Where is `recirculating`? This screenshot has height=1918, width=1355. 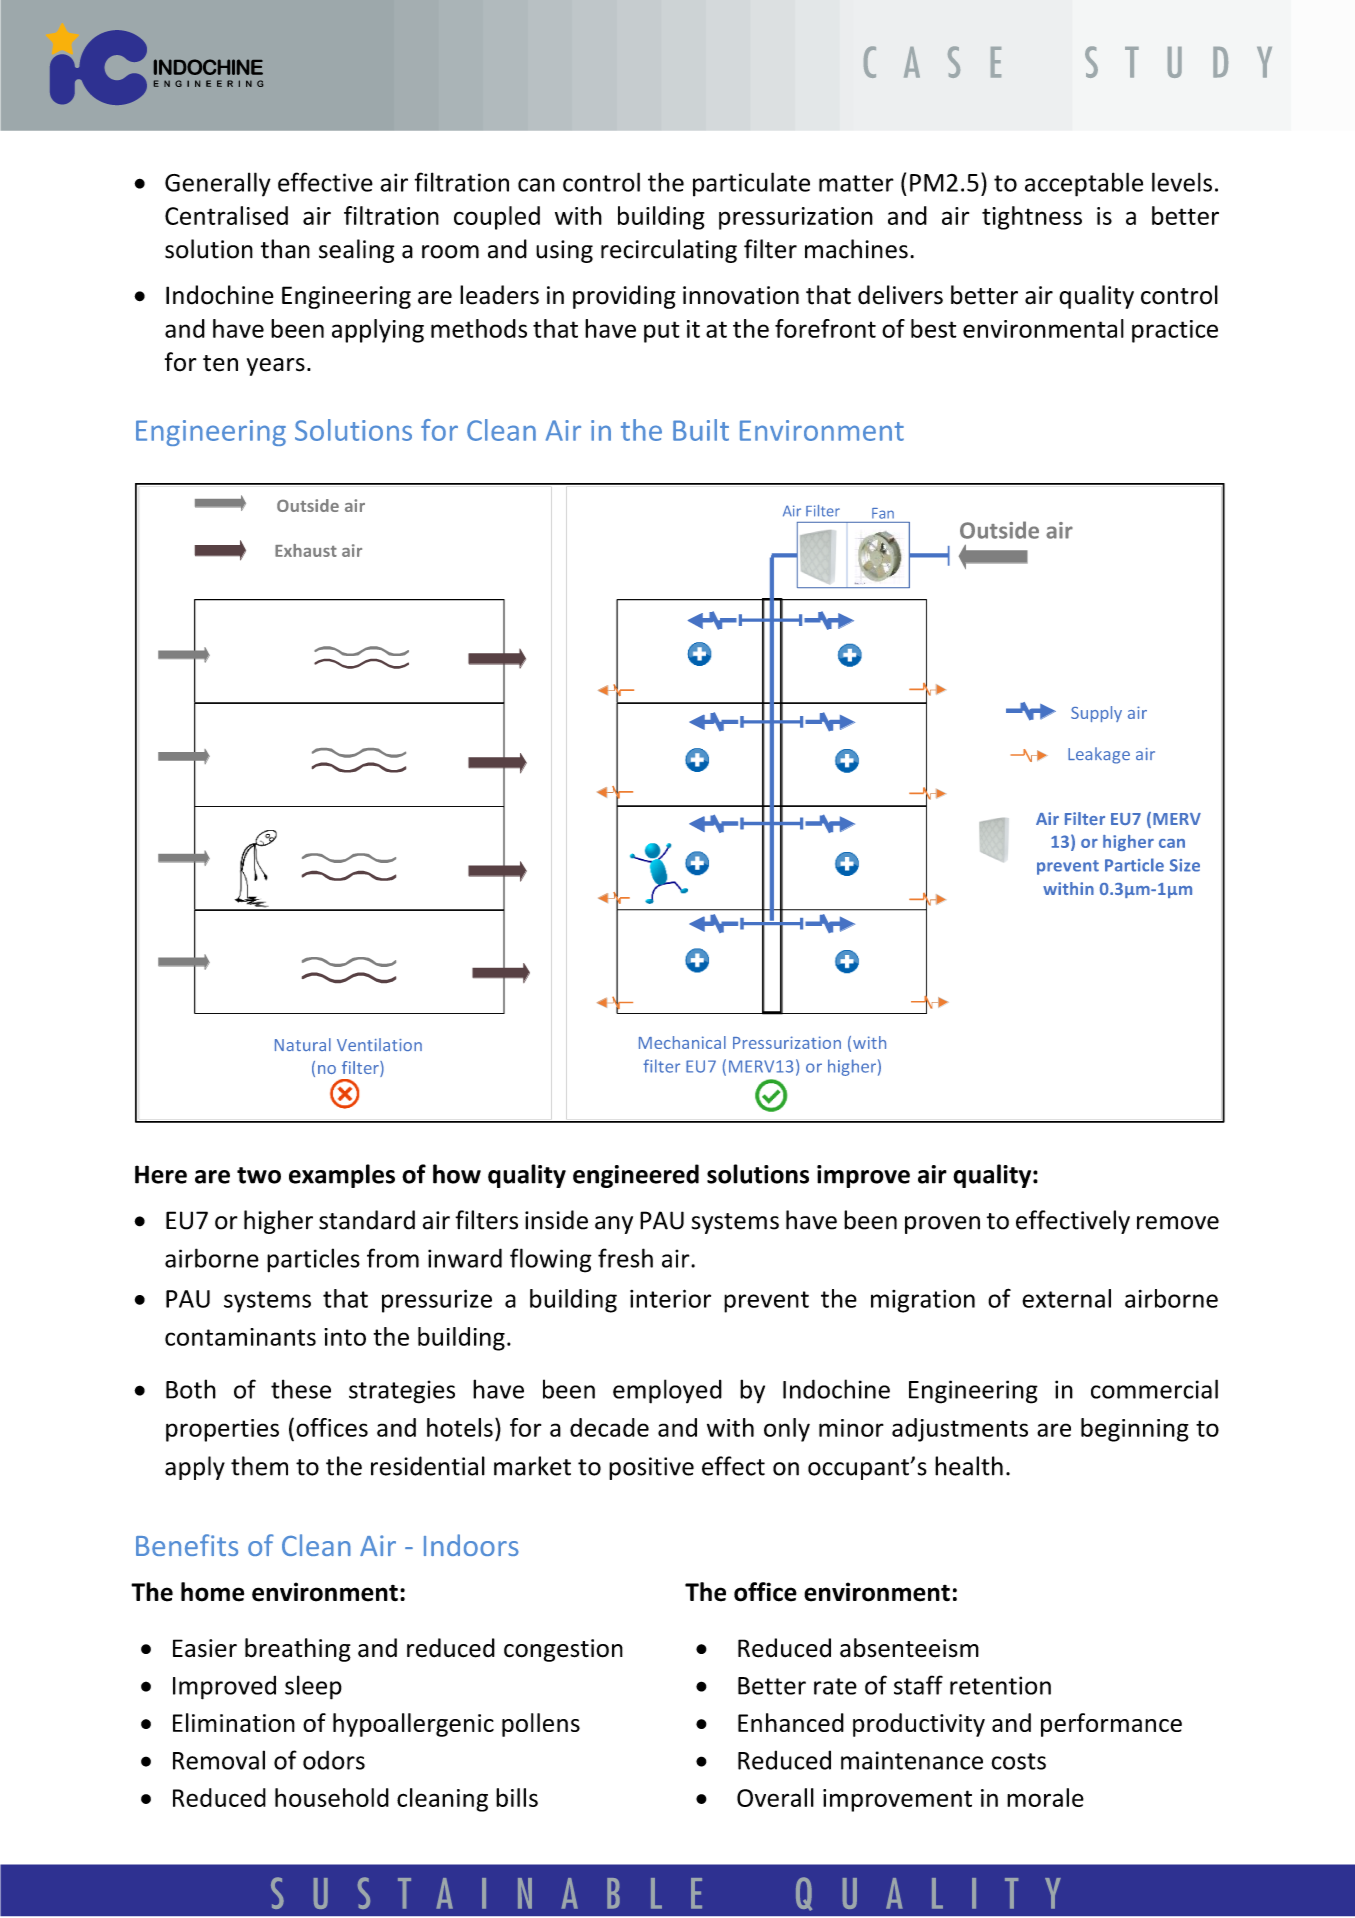 recirculating is located at coordinates (669, 251).
